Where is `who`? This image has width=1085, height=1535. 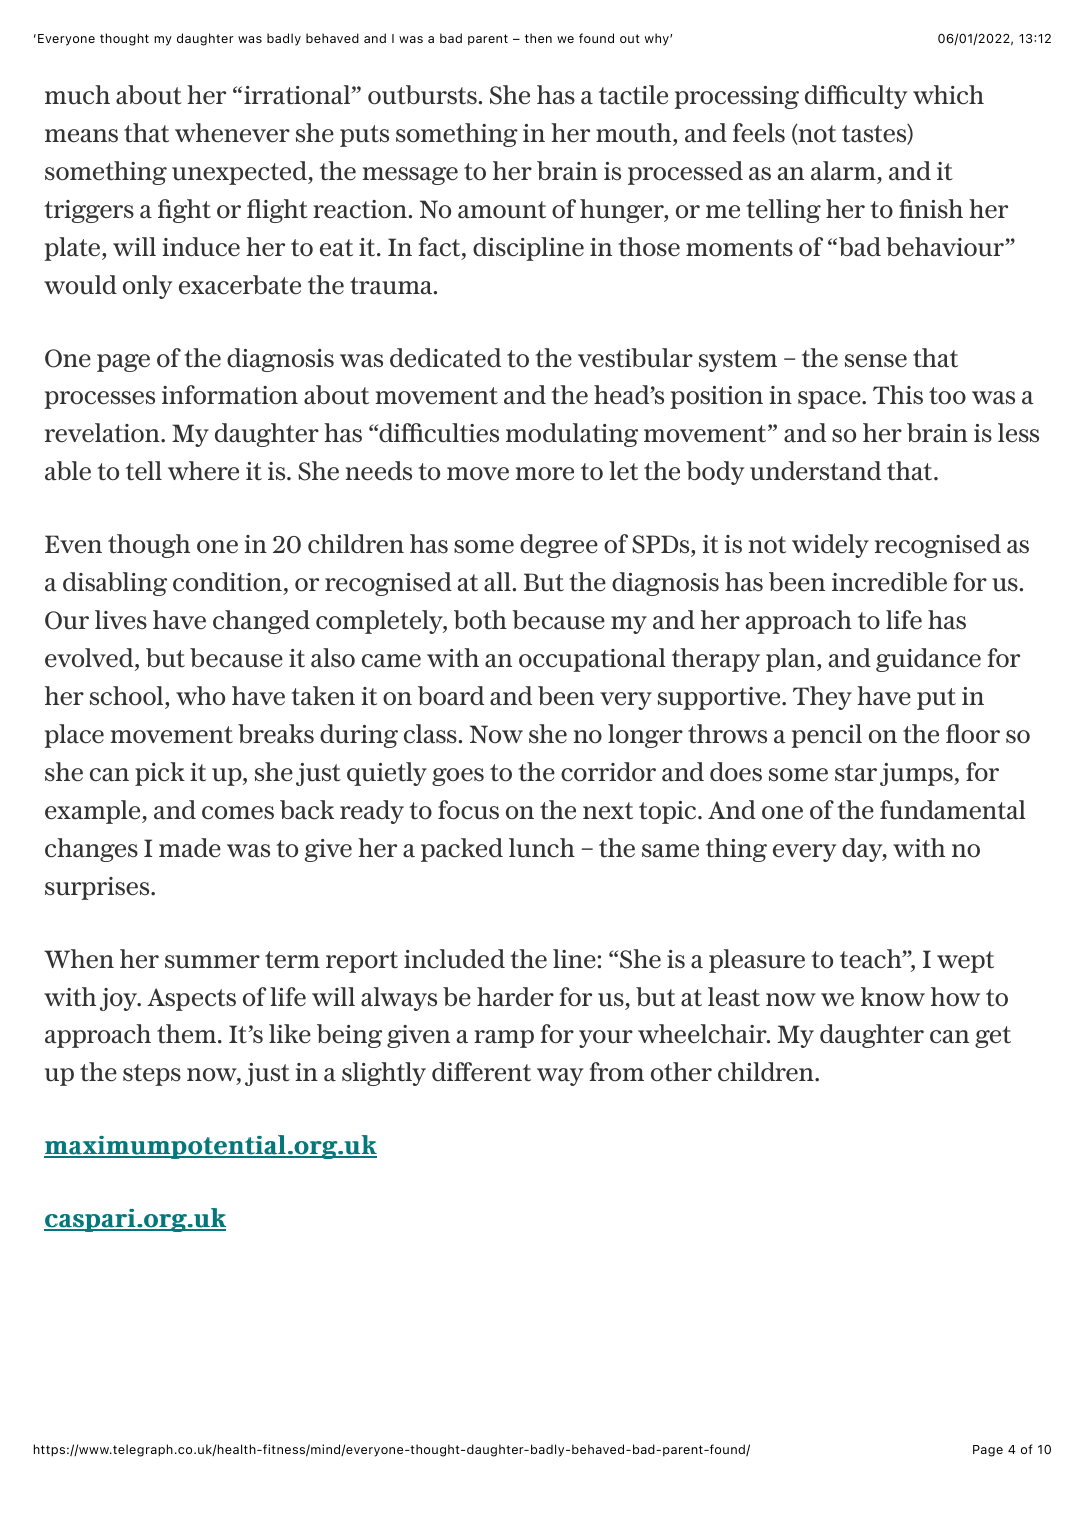
who is located at coordinates (200, 695).
